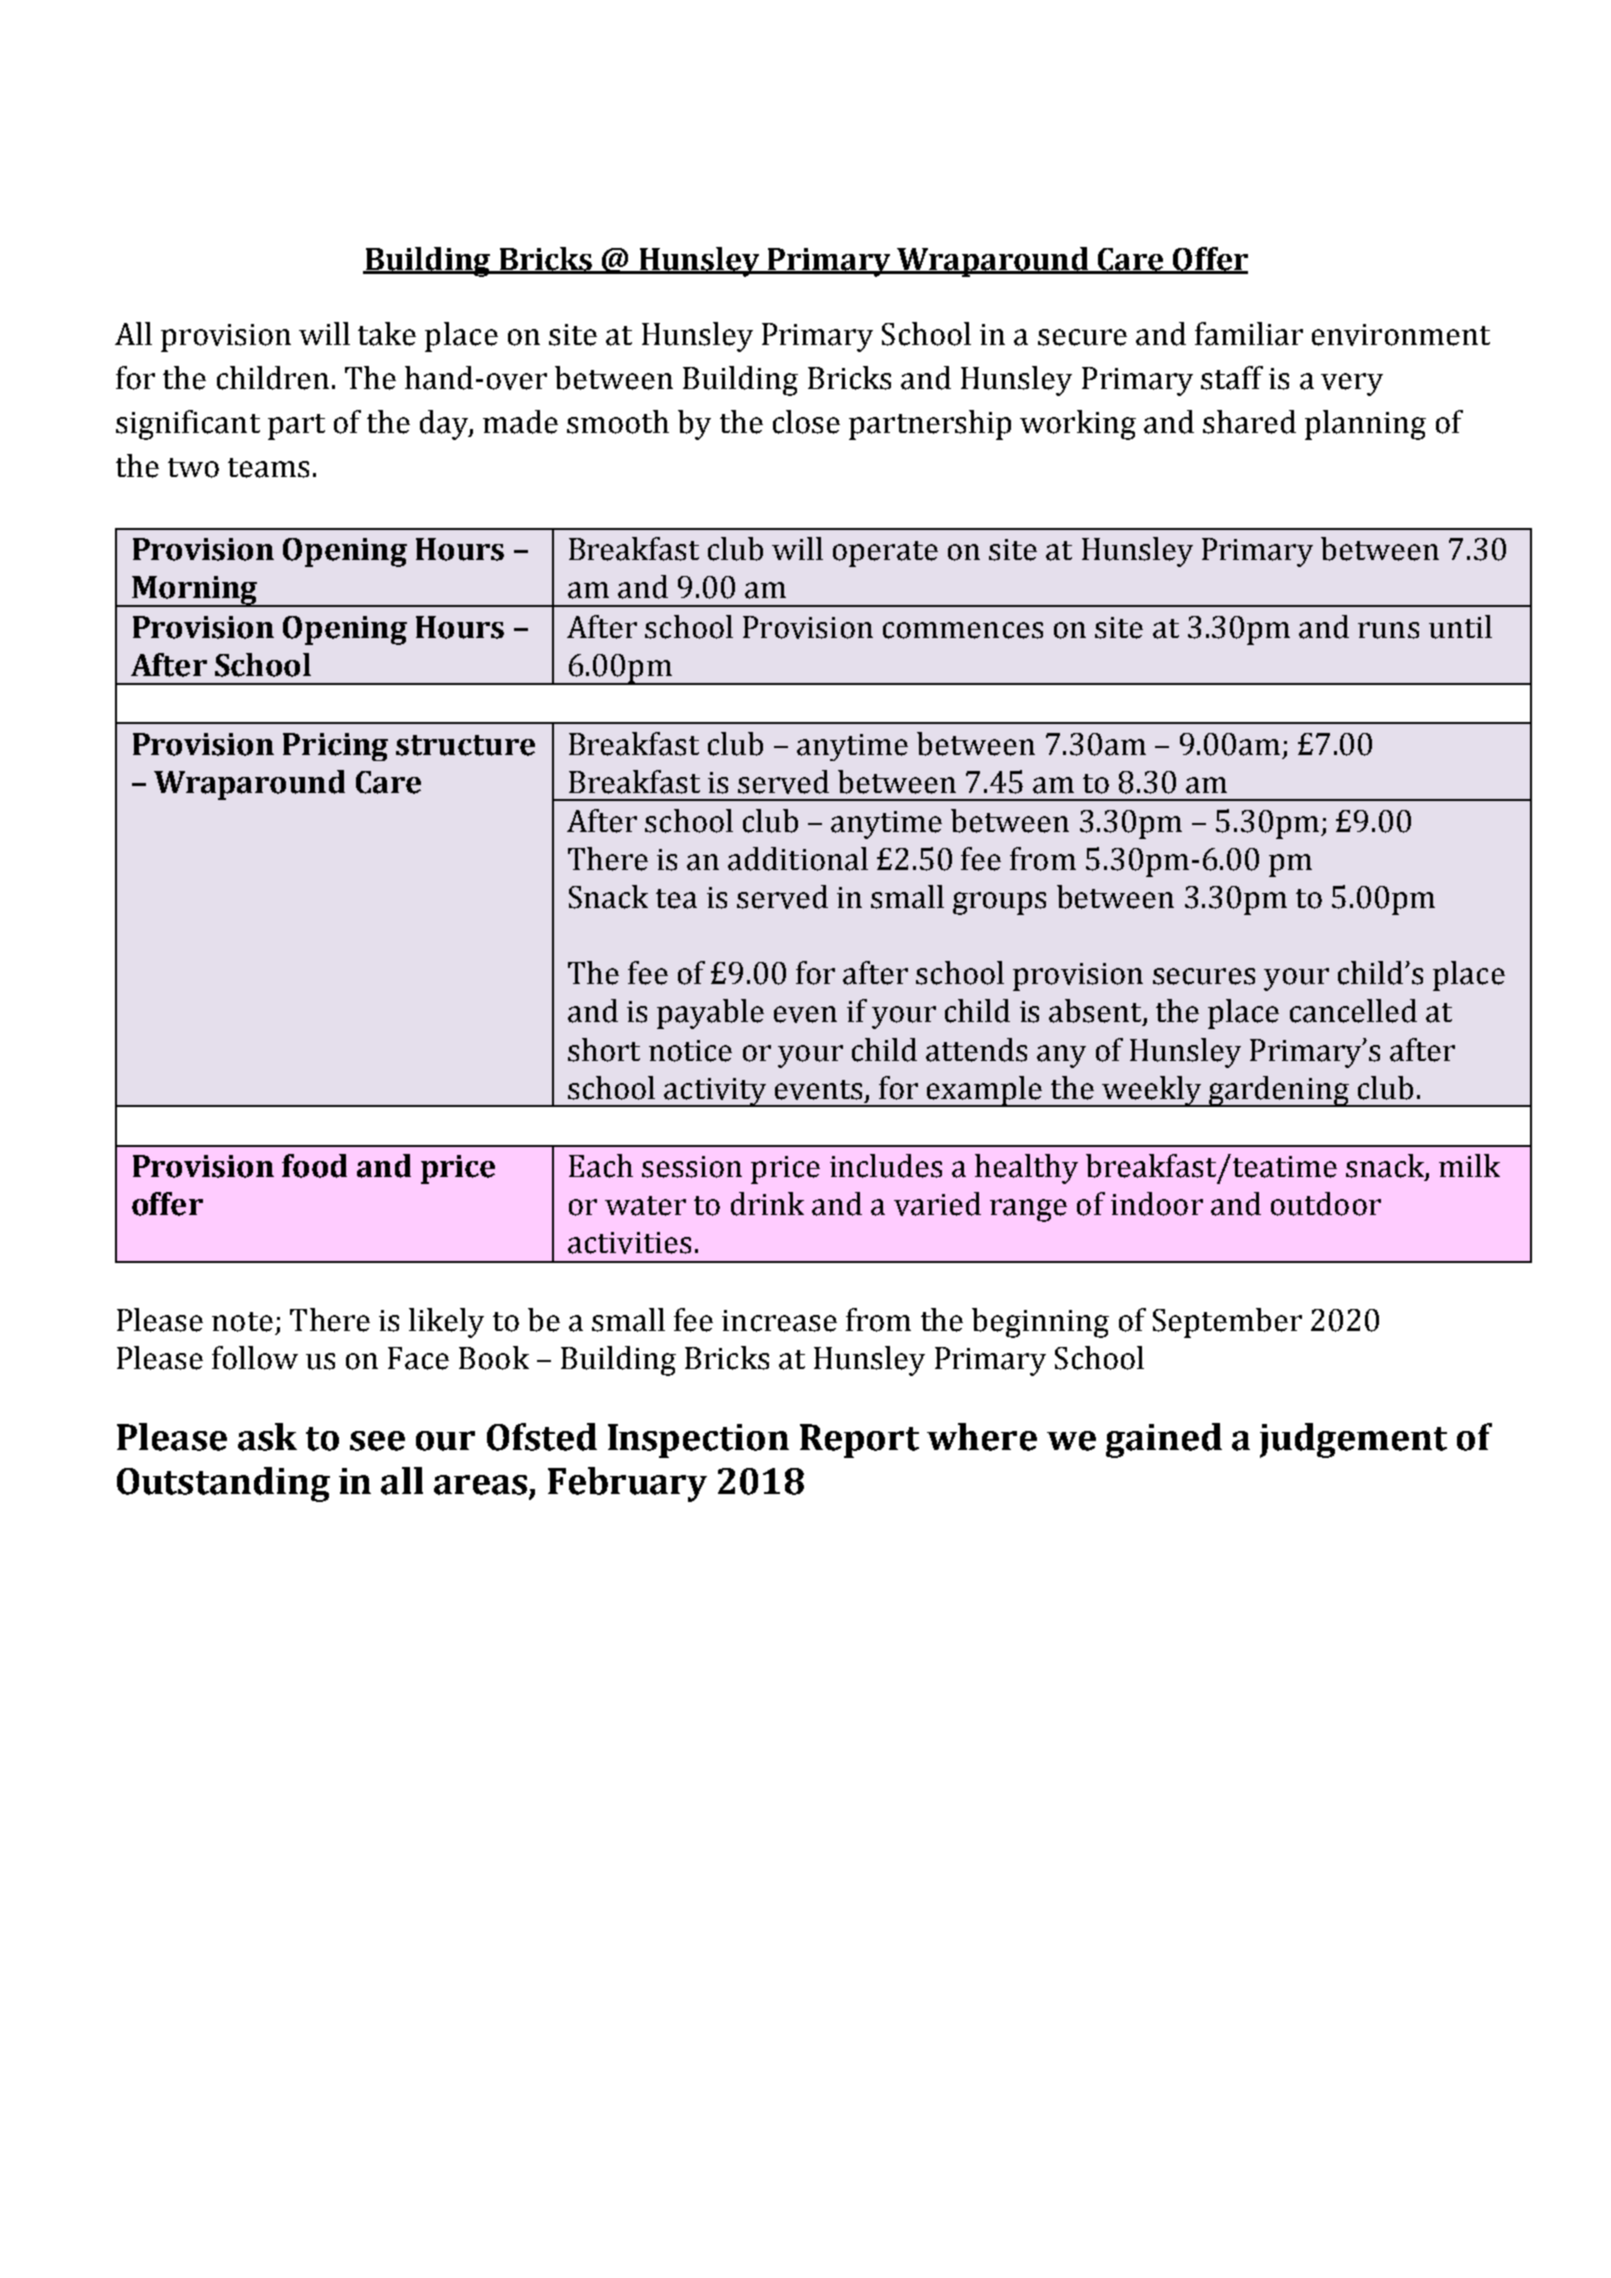 This image has height=2278, width=1611. What do you see at coordinates (377, 1441) in the image?
I see `see` at bounding box center [377, 1441].
